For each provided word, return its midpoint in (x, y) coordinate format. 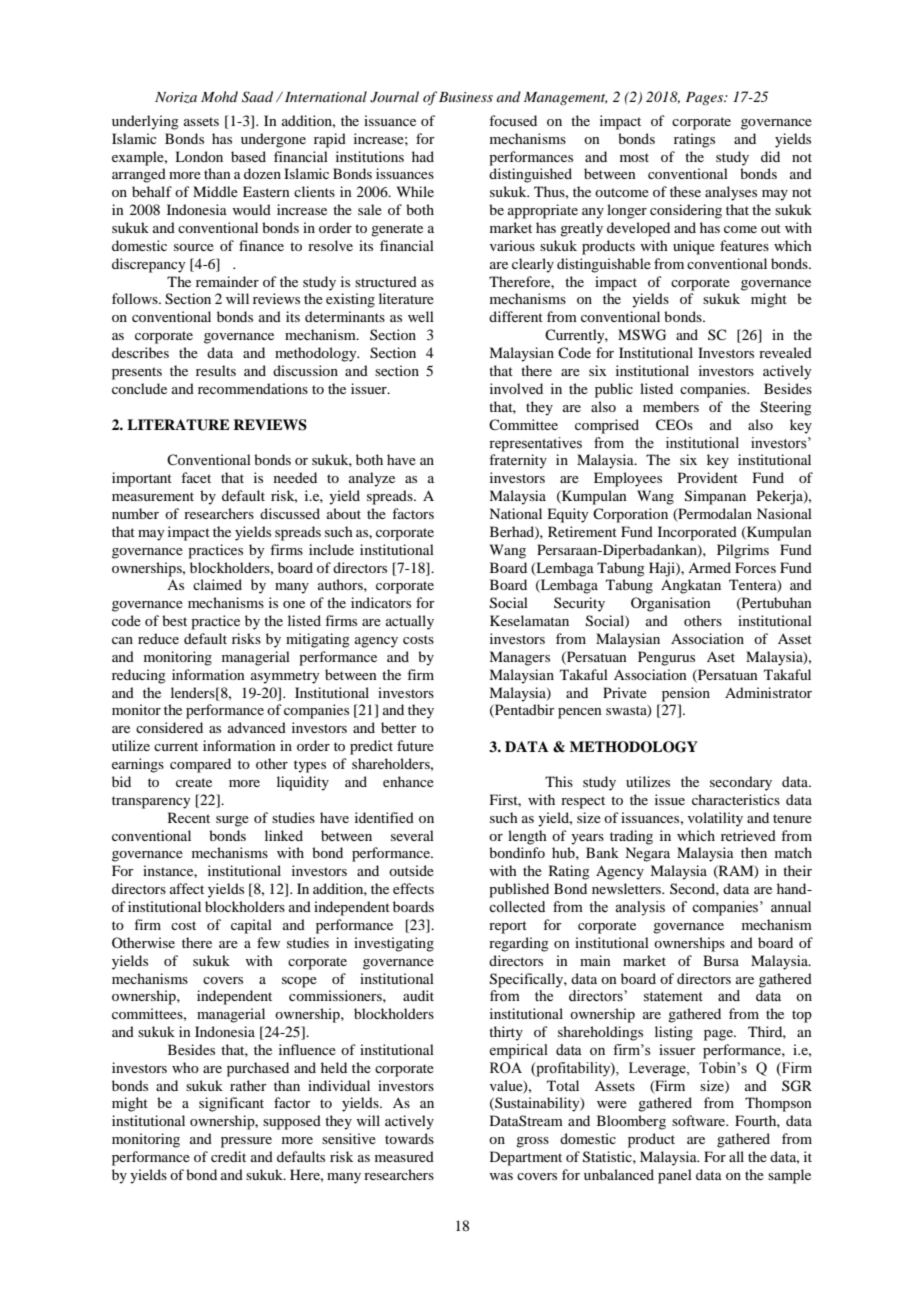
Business (466, 97)
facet (196, 477)
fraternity (518, 461)
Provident (708, 477)
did (770, 156)
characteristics (736, 799)
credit (228, 1156)
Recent (189, 817)
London (199, 156)
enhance (408, 781)
